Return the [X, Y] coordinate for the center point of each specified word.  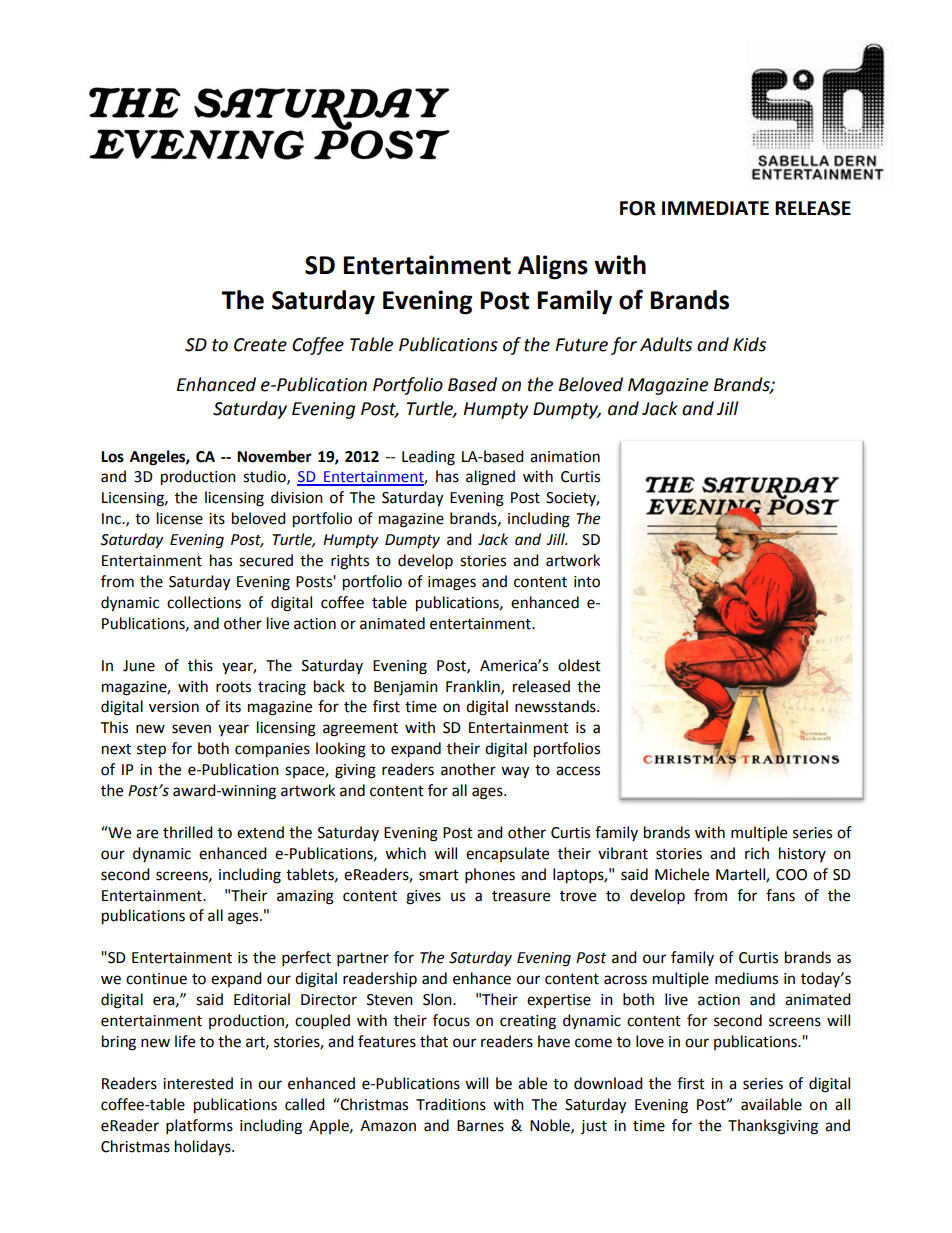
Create [260, 345]
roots [233, 687]
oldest [579, 665]
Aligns [553, 267]
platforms [199, 1127]
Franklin [474, 687]
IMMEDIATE [715, 208]
